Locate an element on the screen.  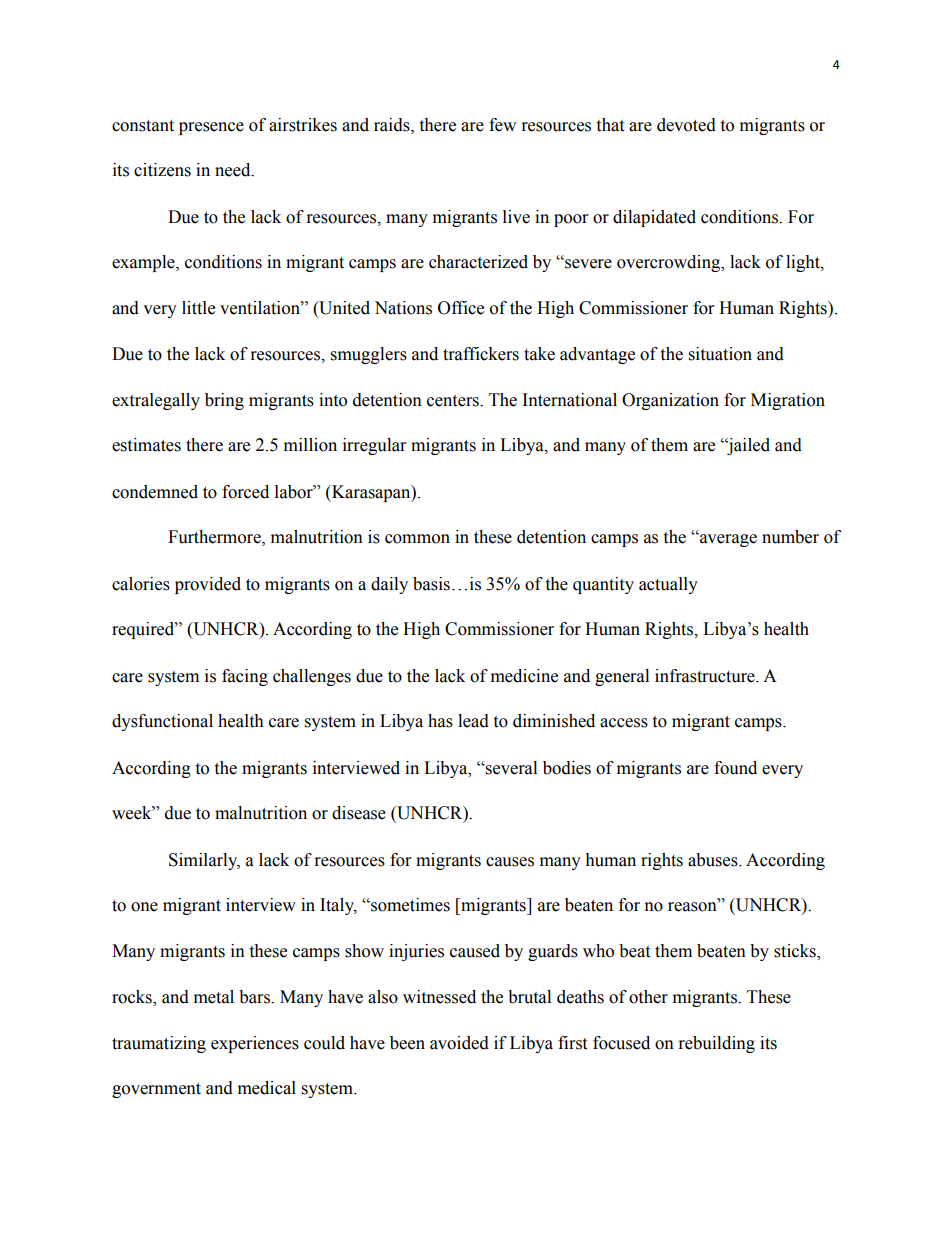
Similarly is located at coordinates (204, 861).
